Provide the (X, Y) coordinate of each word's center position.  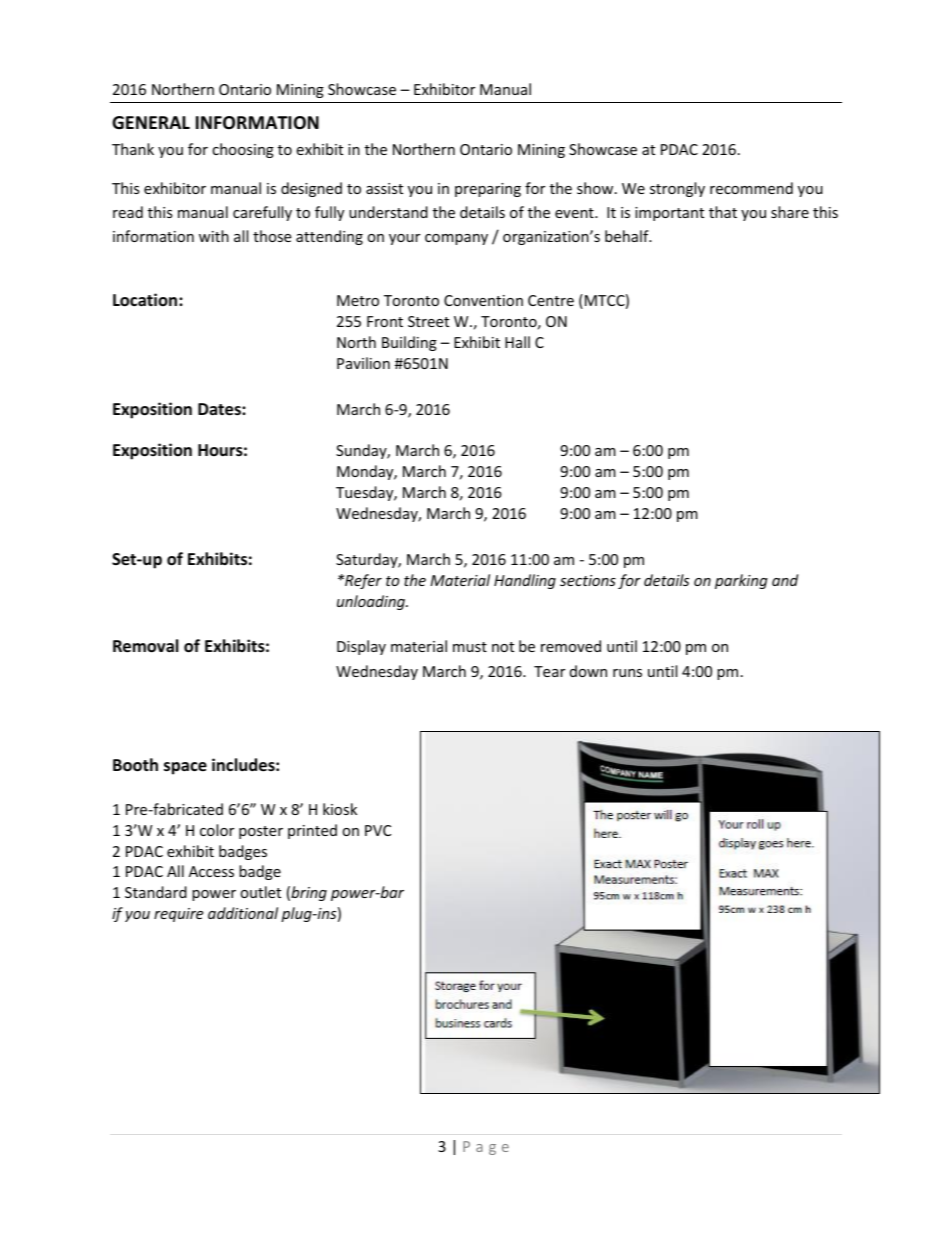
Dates (220, 409)
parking (741, 581)
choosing (243, 150)
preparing (488, 190)
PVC (378, 830)
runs (627, 673)
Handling (525, 581)
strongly (677, 189)
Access (211, 871)
